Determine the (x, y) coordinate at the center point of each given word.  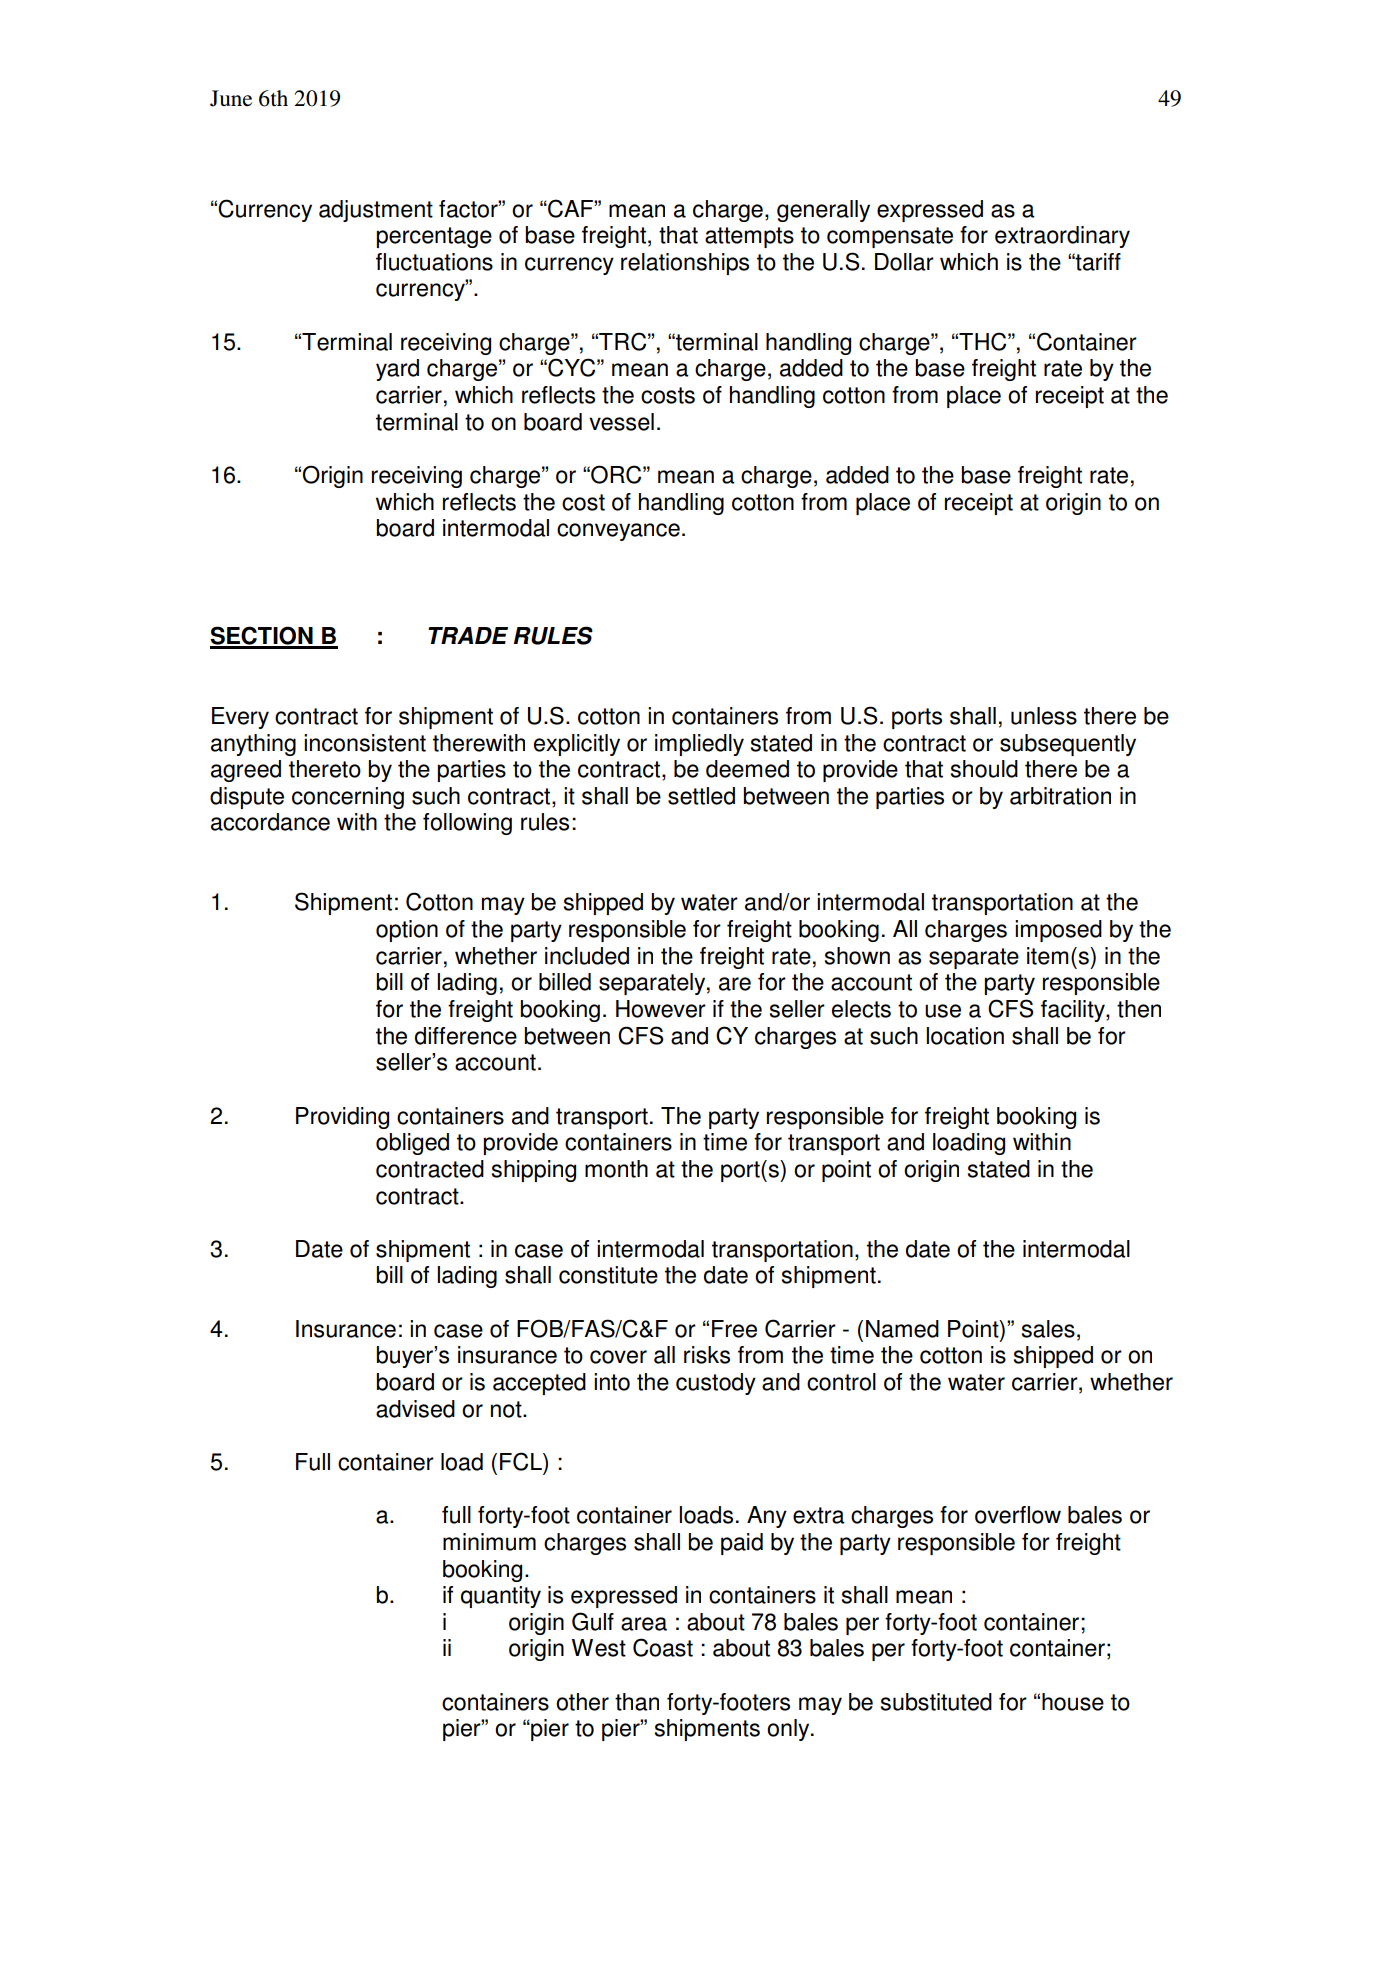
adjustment (376, 211)
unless (1044, 716)
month (616, 1169)
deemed (747, 769)
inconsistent (365, 743)
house (1073, 1702)
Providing (342, 1118)
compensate (890, 237)
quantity (501, 1597)
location (965, 1036)
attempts (749, 237)
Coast (663, 1647)
